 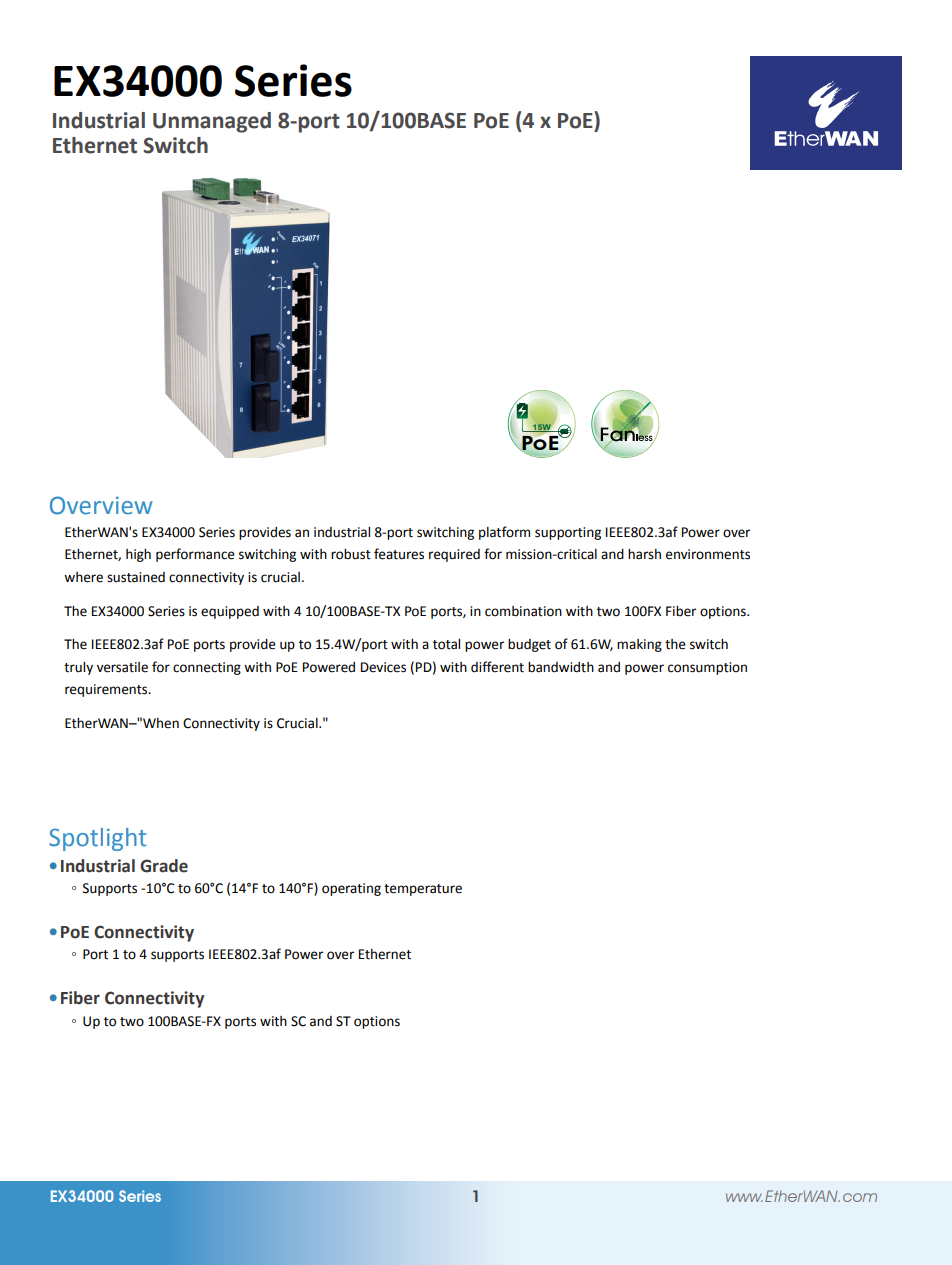 I want to click on high, so click(x=138, y=555).
